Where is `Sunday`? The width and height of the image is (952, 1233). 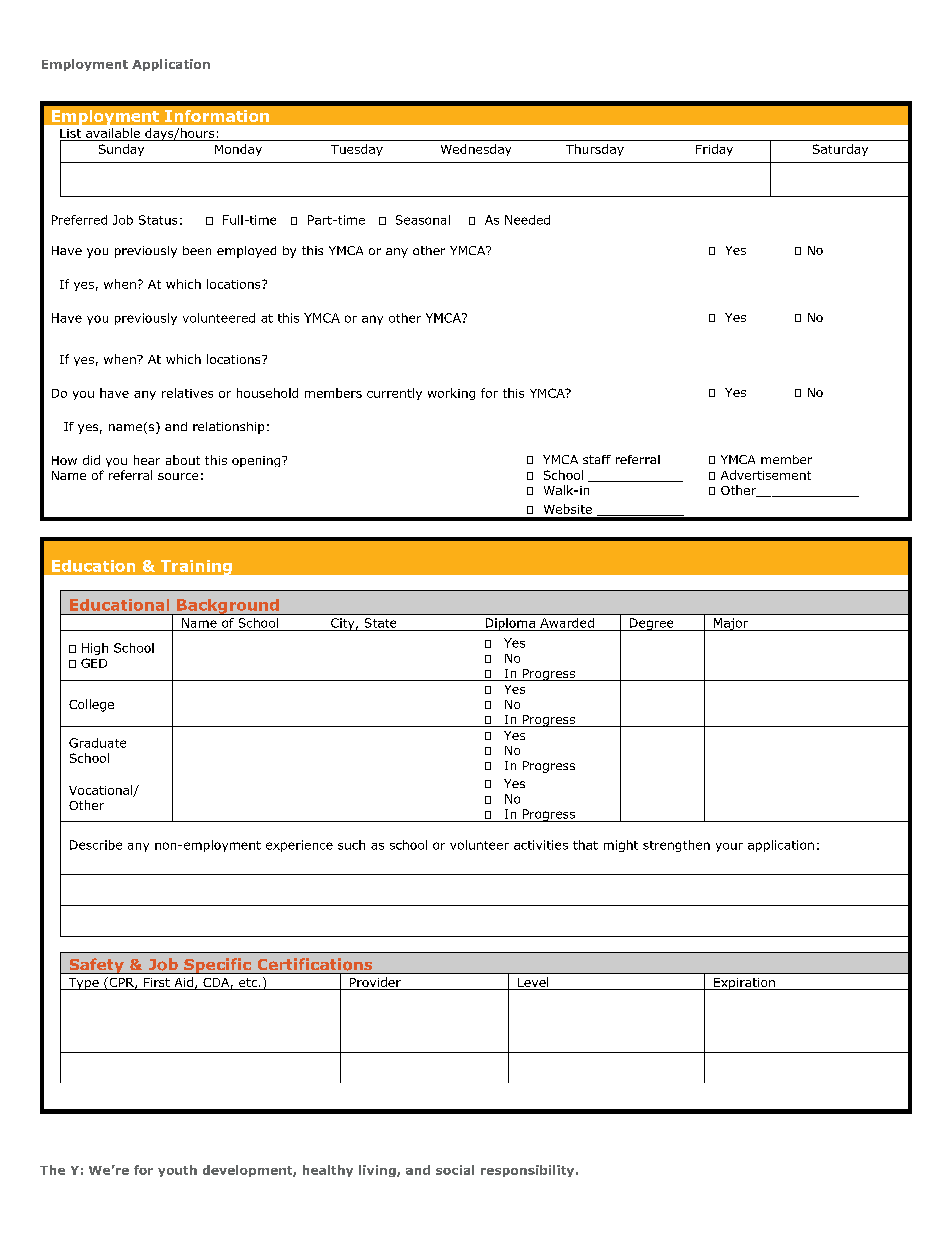 Sunday is located at coordinates (121, 150).
